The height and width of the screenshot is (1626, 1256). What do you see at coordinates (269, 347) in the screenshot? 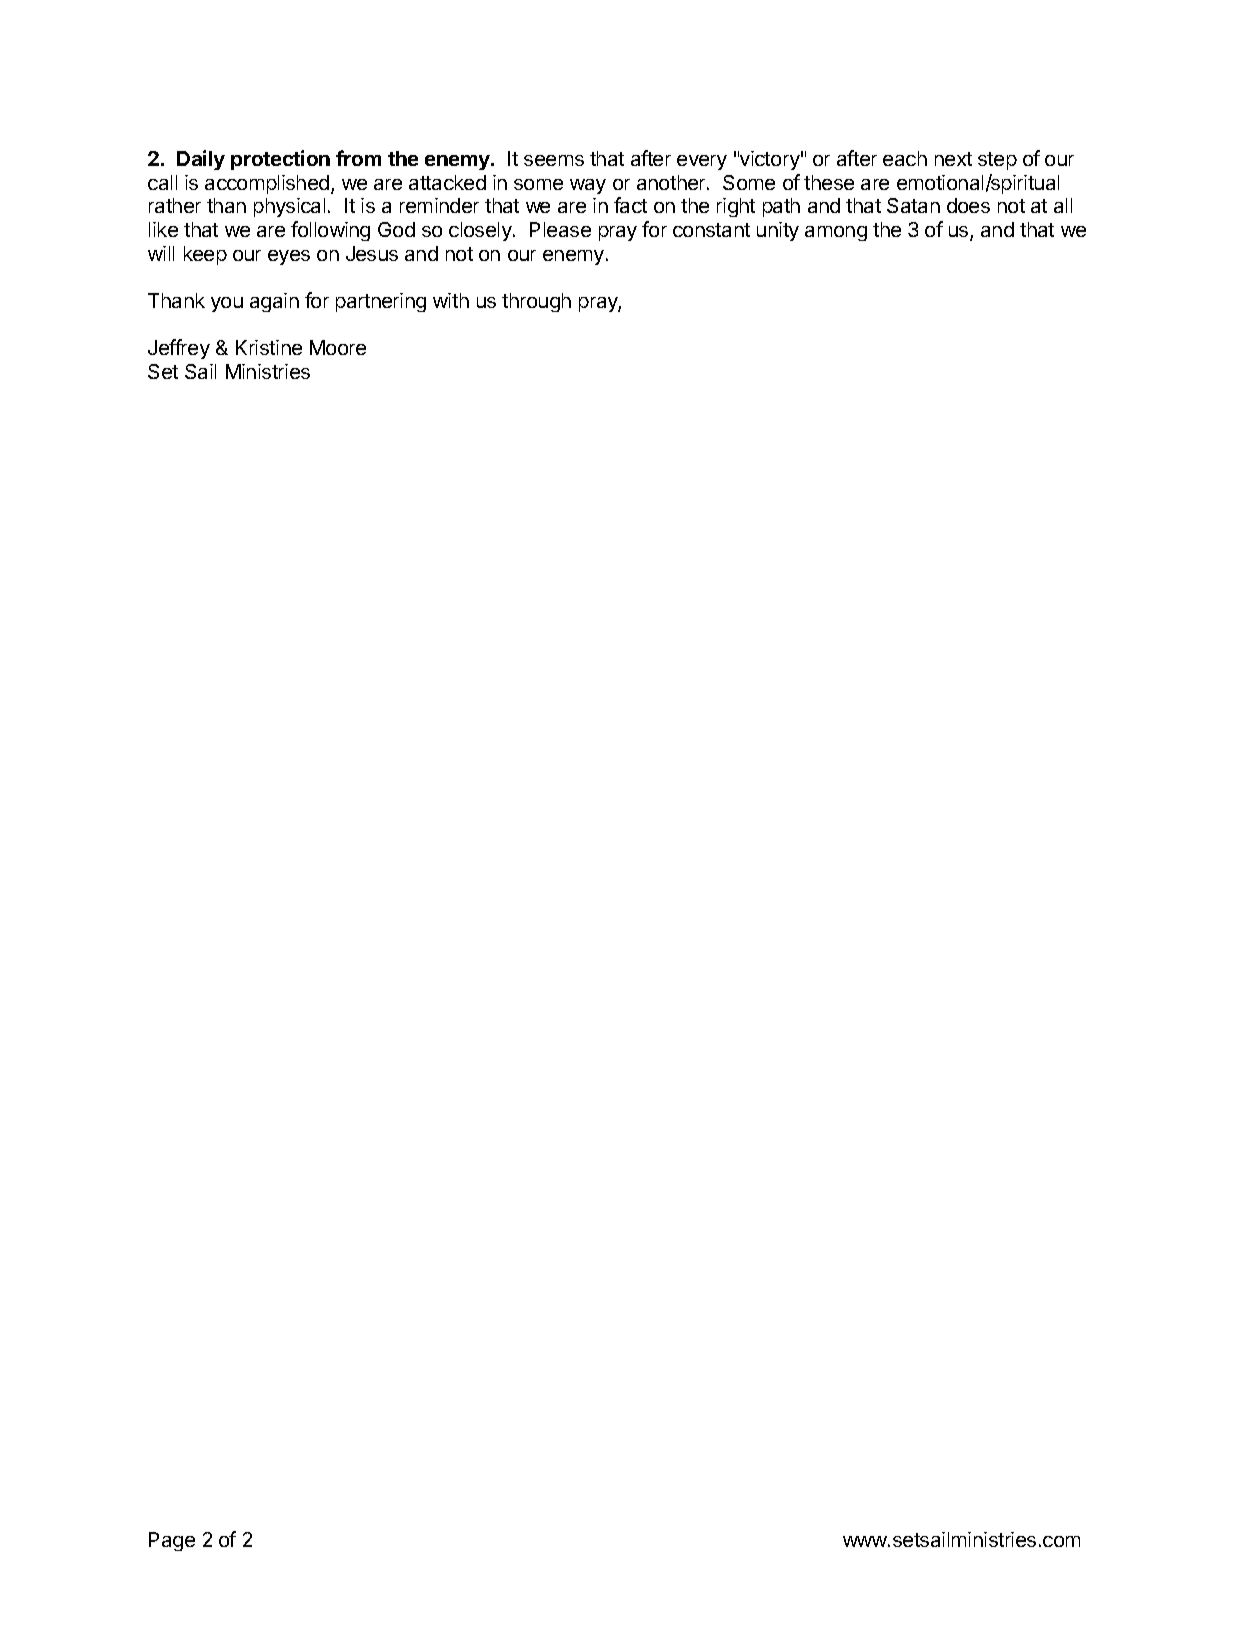
I see `Kristine` at bounding box center [269, 347].
